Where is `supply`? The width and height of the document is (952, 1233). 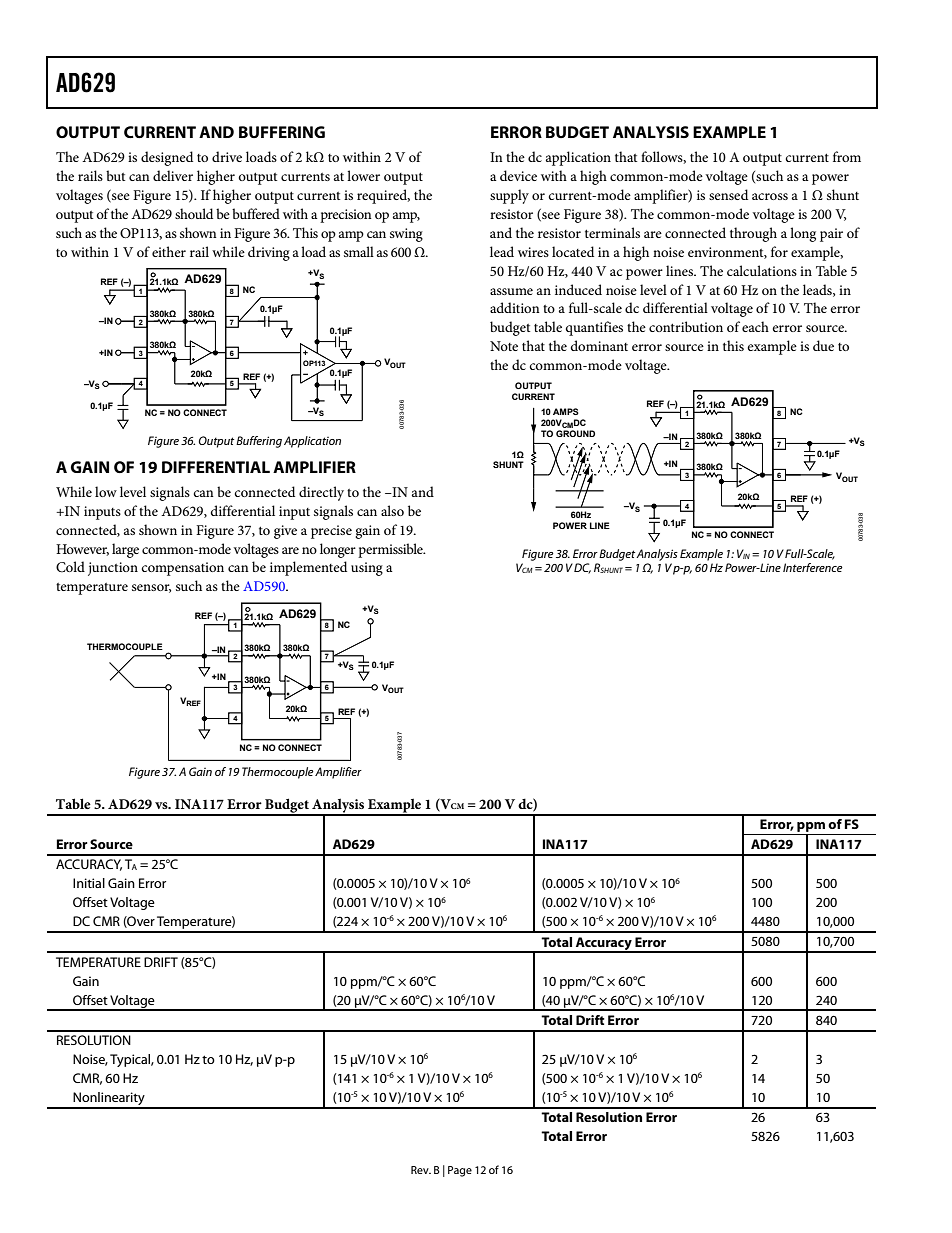 supply is located at coordinates (509, 196).
